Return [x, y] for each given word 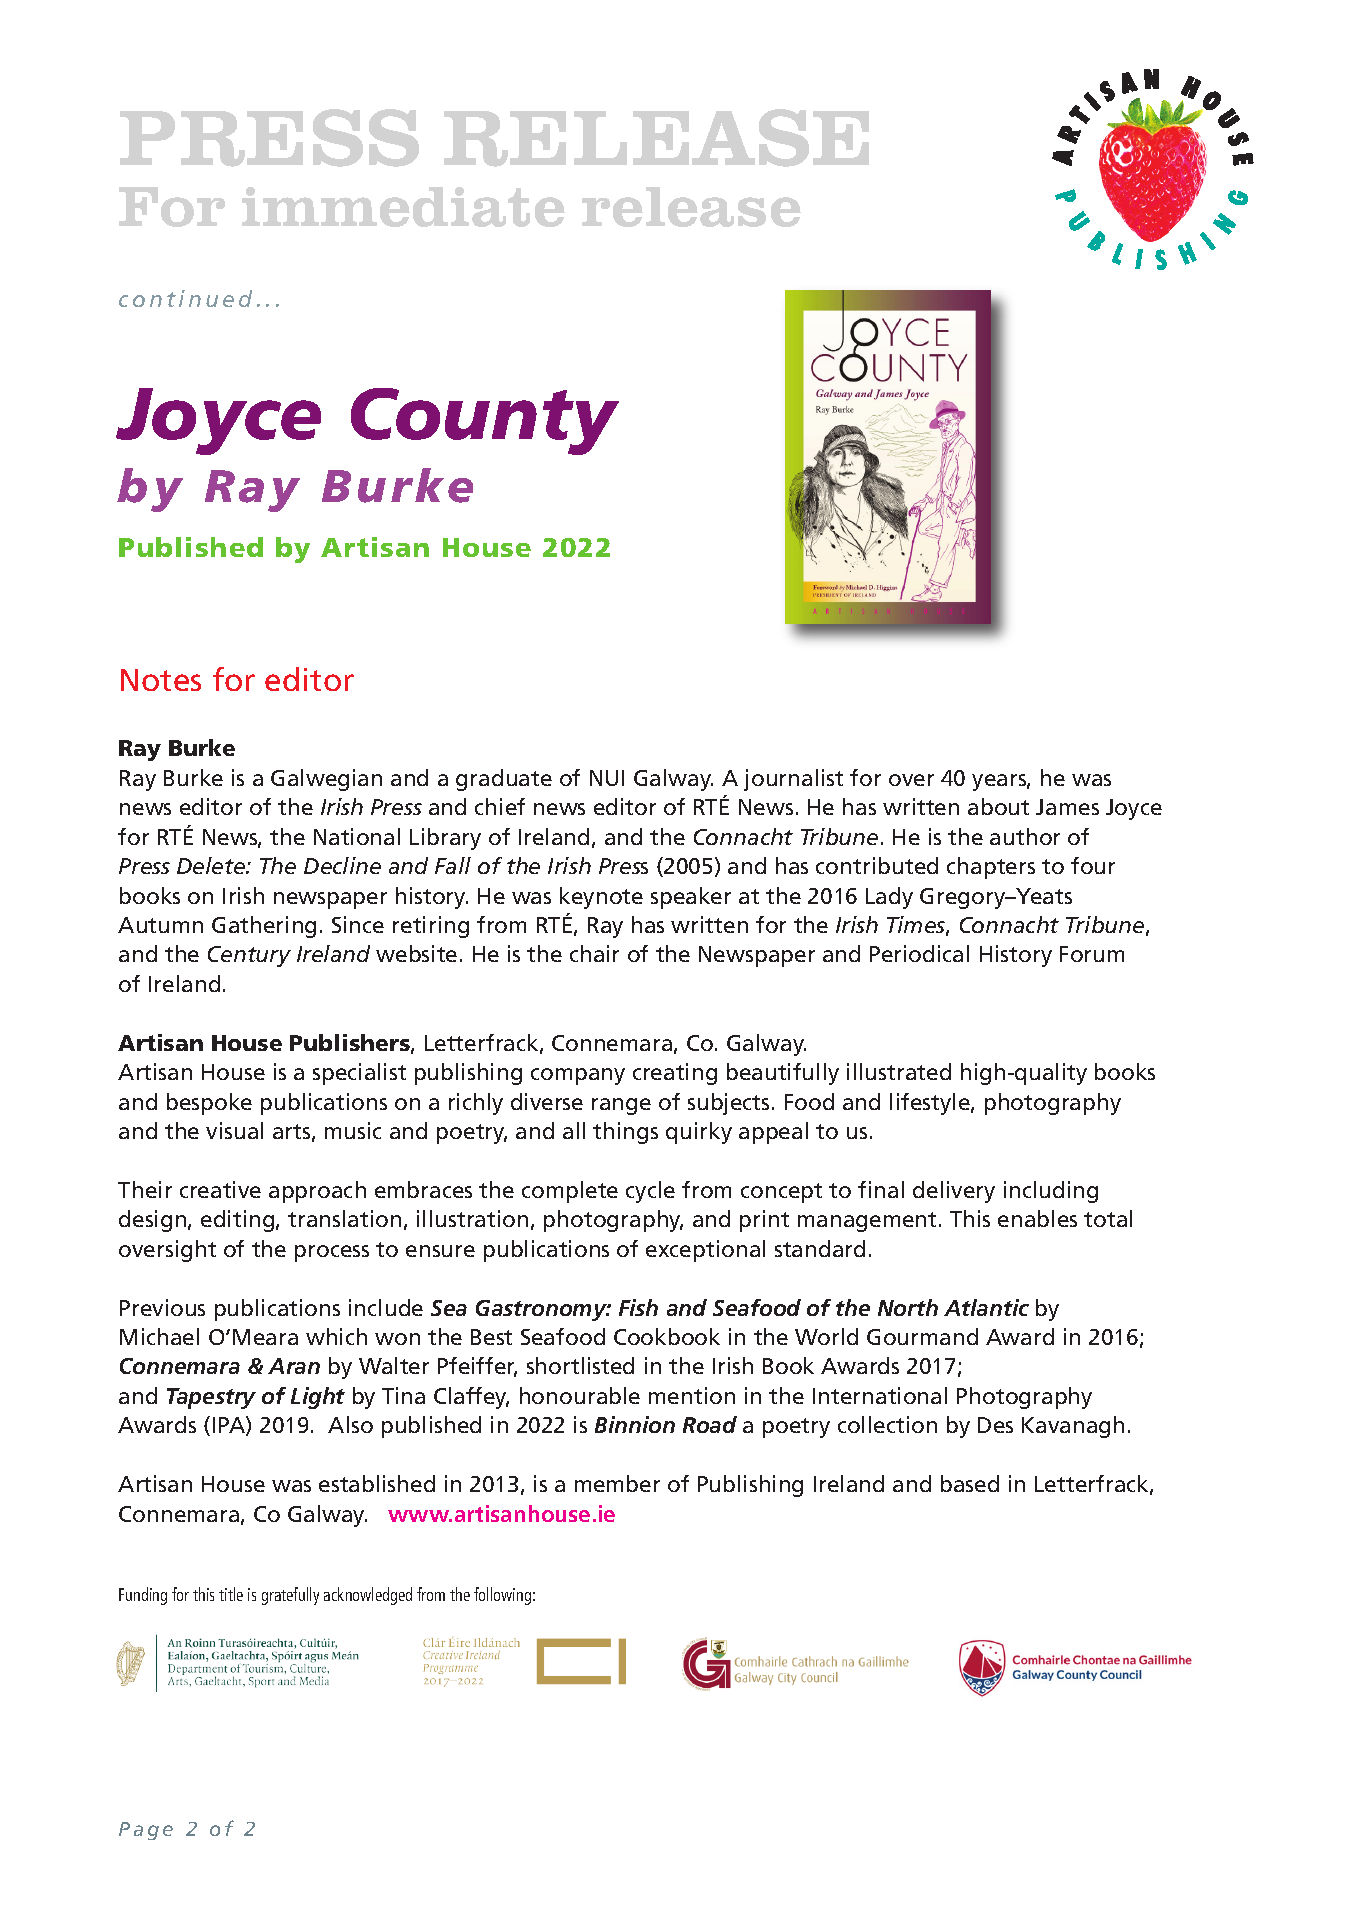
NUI [607, 778]
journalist [793, 780]
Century [249, 956]
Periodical [919, 953]
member [617, 1483]
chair [594, 953]
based [970, 1483]
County [485, 421]
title [231, 1594]
